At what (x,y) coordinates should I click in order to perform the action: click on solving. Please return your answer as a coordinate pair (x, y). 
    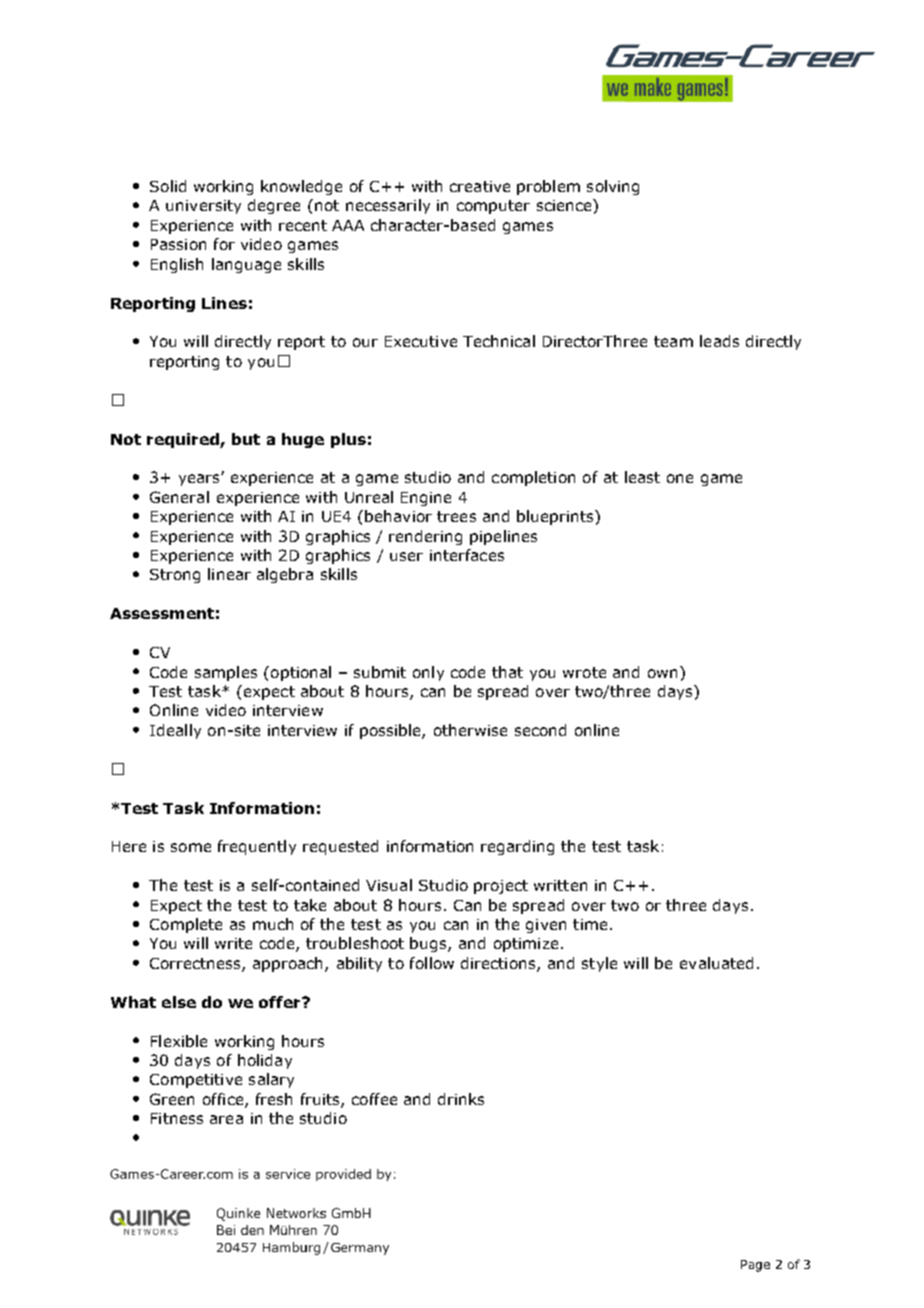
    Looking at the image, I should click on (613, 187).
